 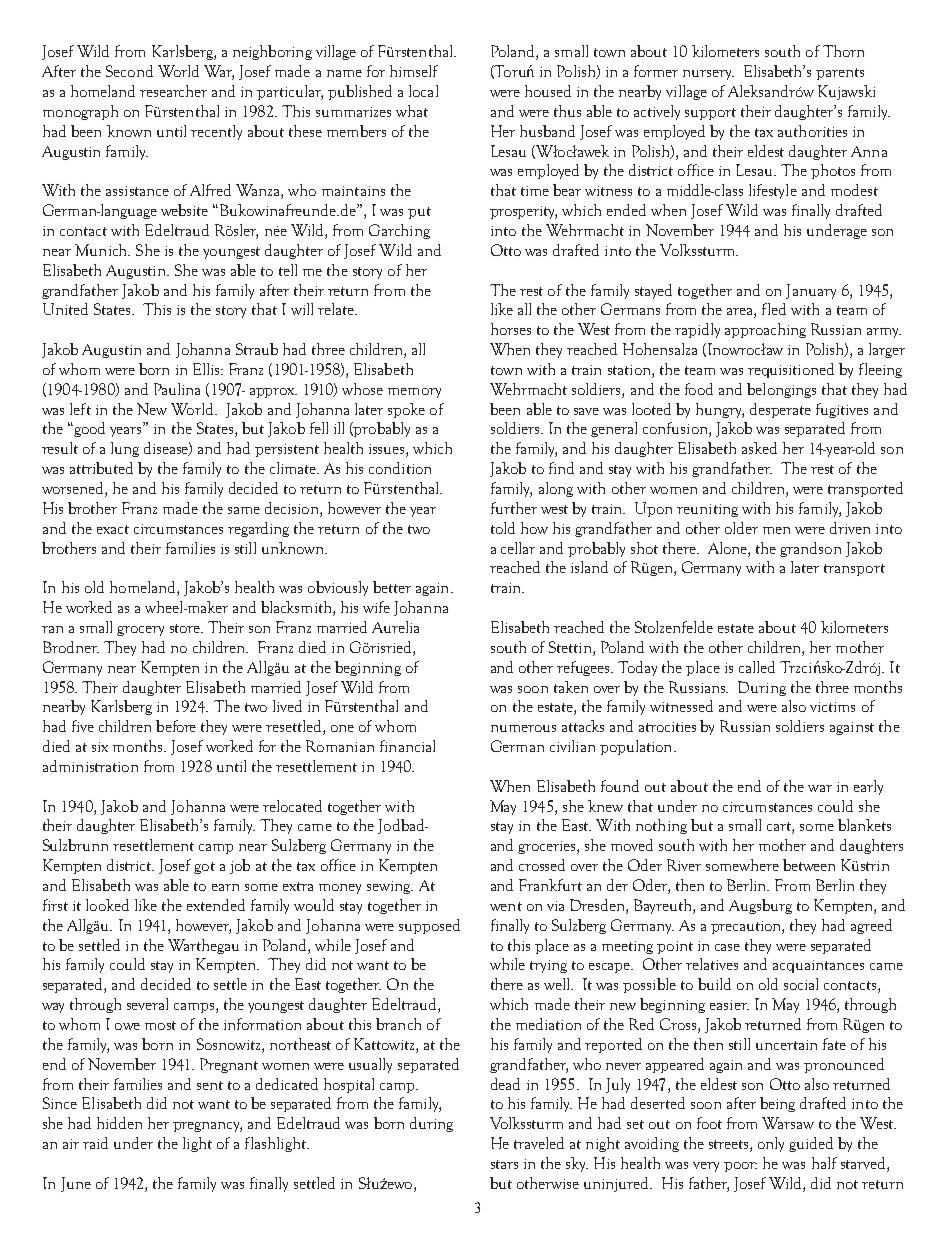 I want to click on called, so click(x=757, y=667).
